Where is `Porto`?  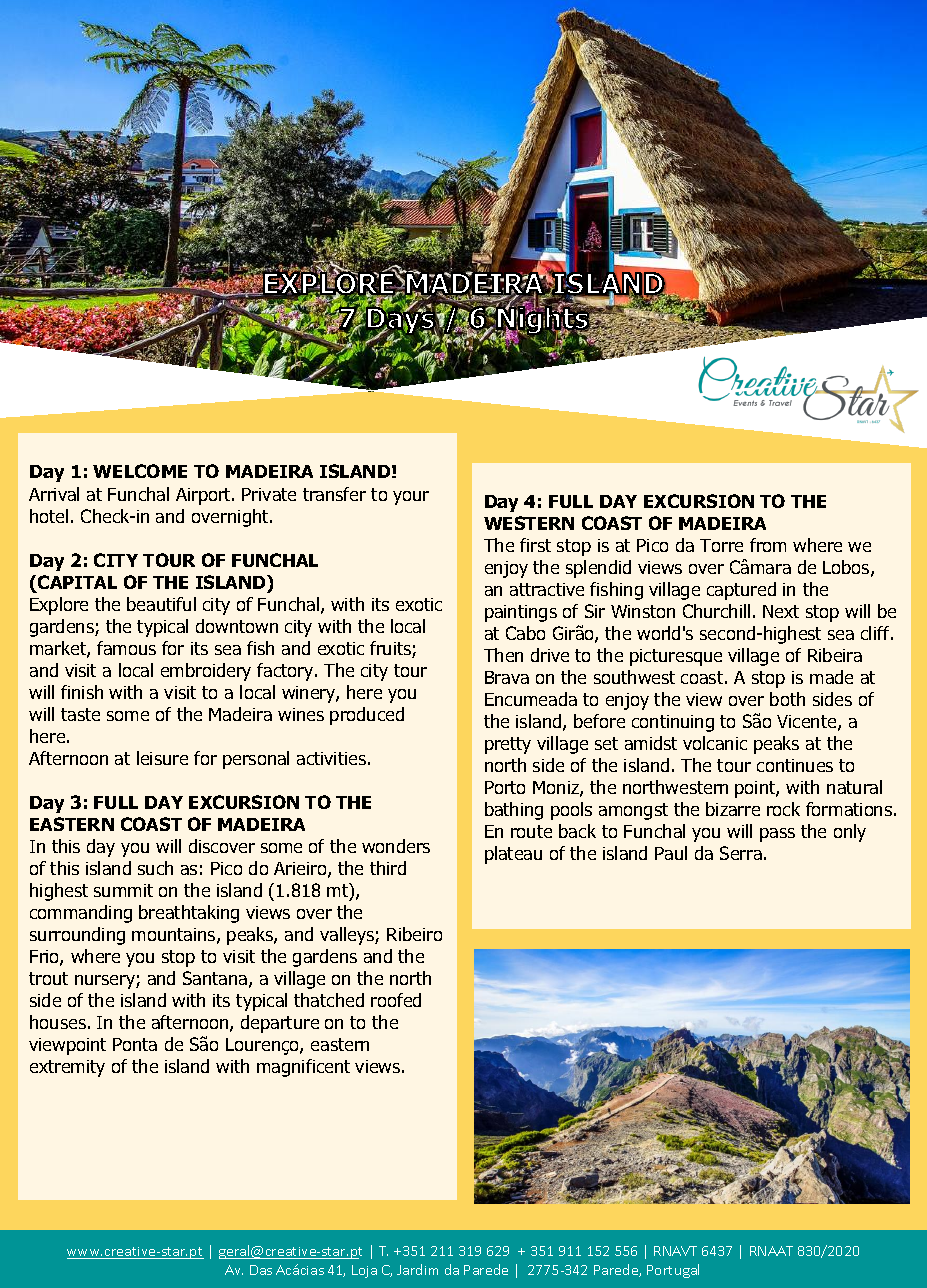
Porto is located at coordinates (505, 787).
